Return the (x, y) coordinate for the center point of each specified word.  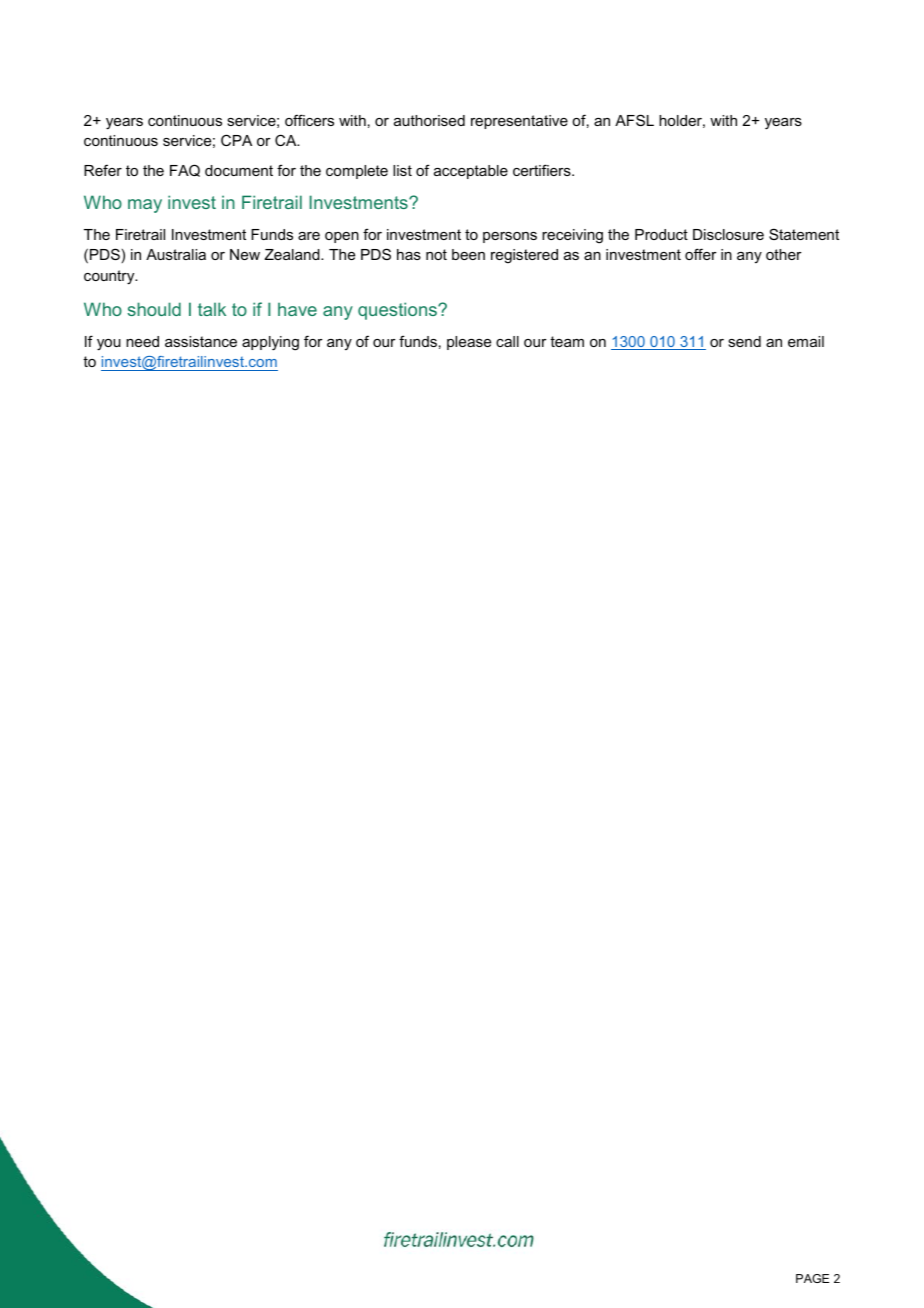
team (567, 341)
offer (701, 254)
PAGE (812, 1278)
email (806, 341)
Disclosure (728, 234)
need (142, 341)
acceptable (471, 172)
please (469, 343)
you (109, 345)
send (744, 341)
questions (398, 311)
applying (270, 343)
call (507, 341)
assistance (201, 341)
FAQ (185, 170)
